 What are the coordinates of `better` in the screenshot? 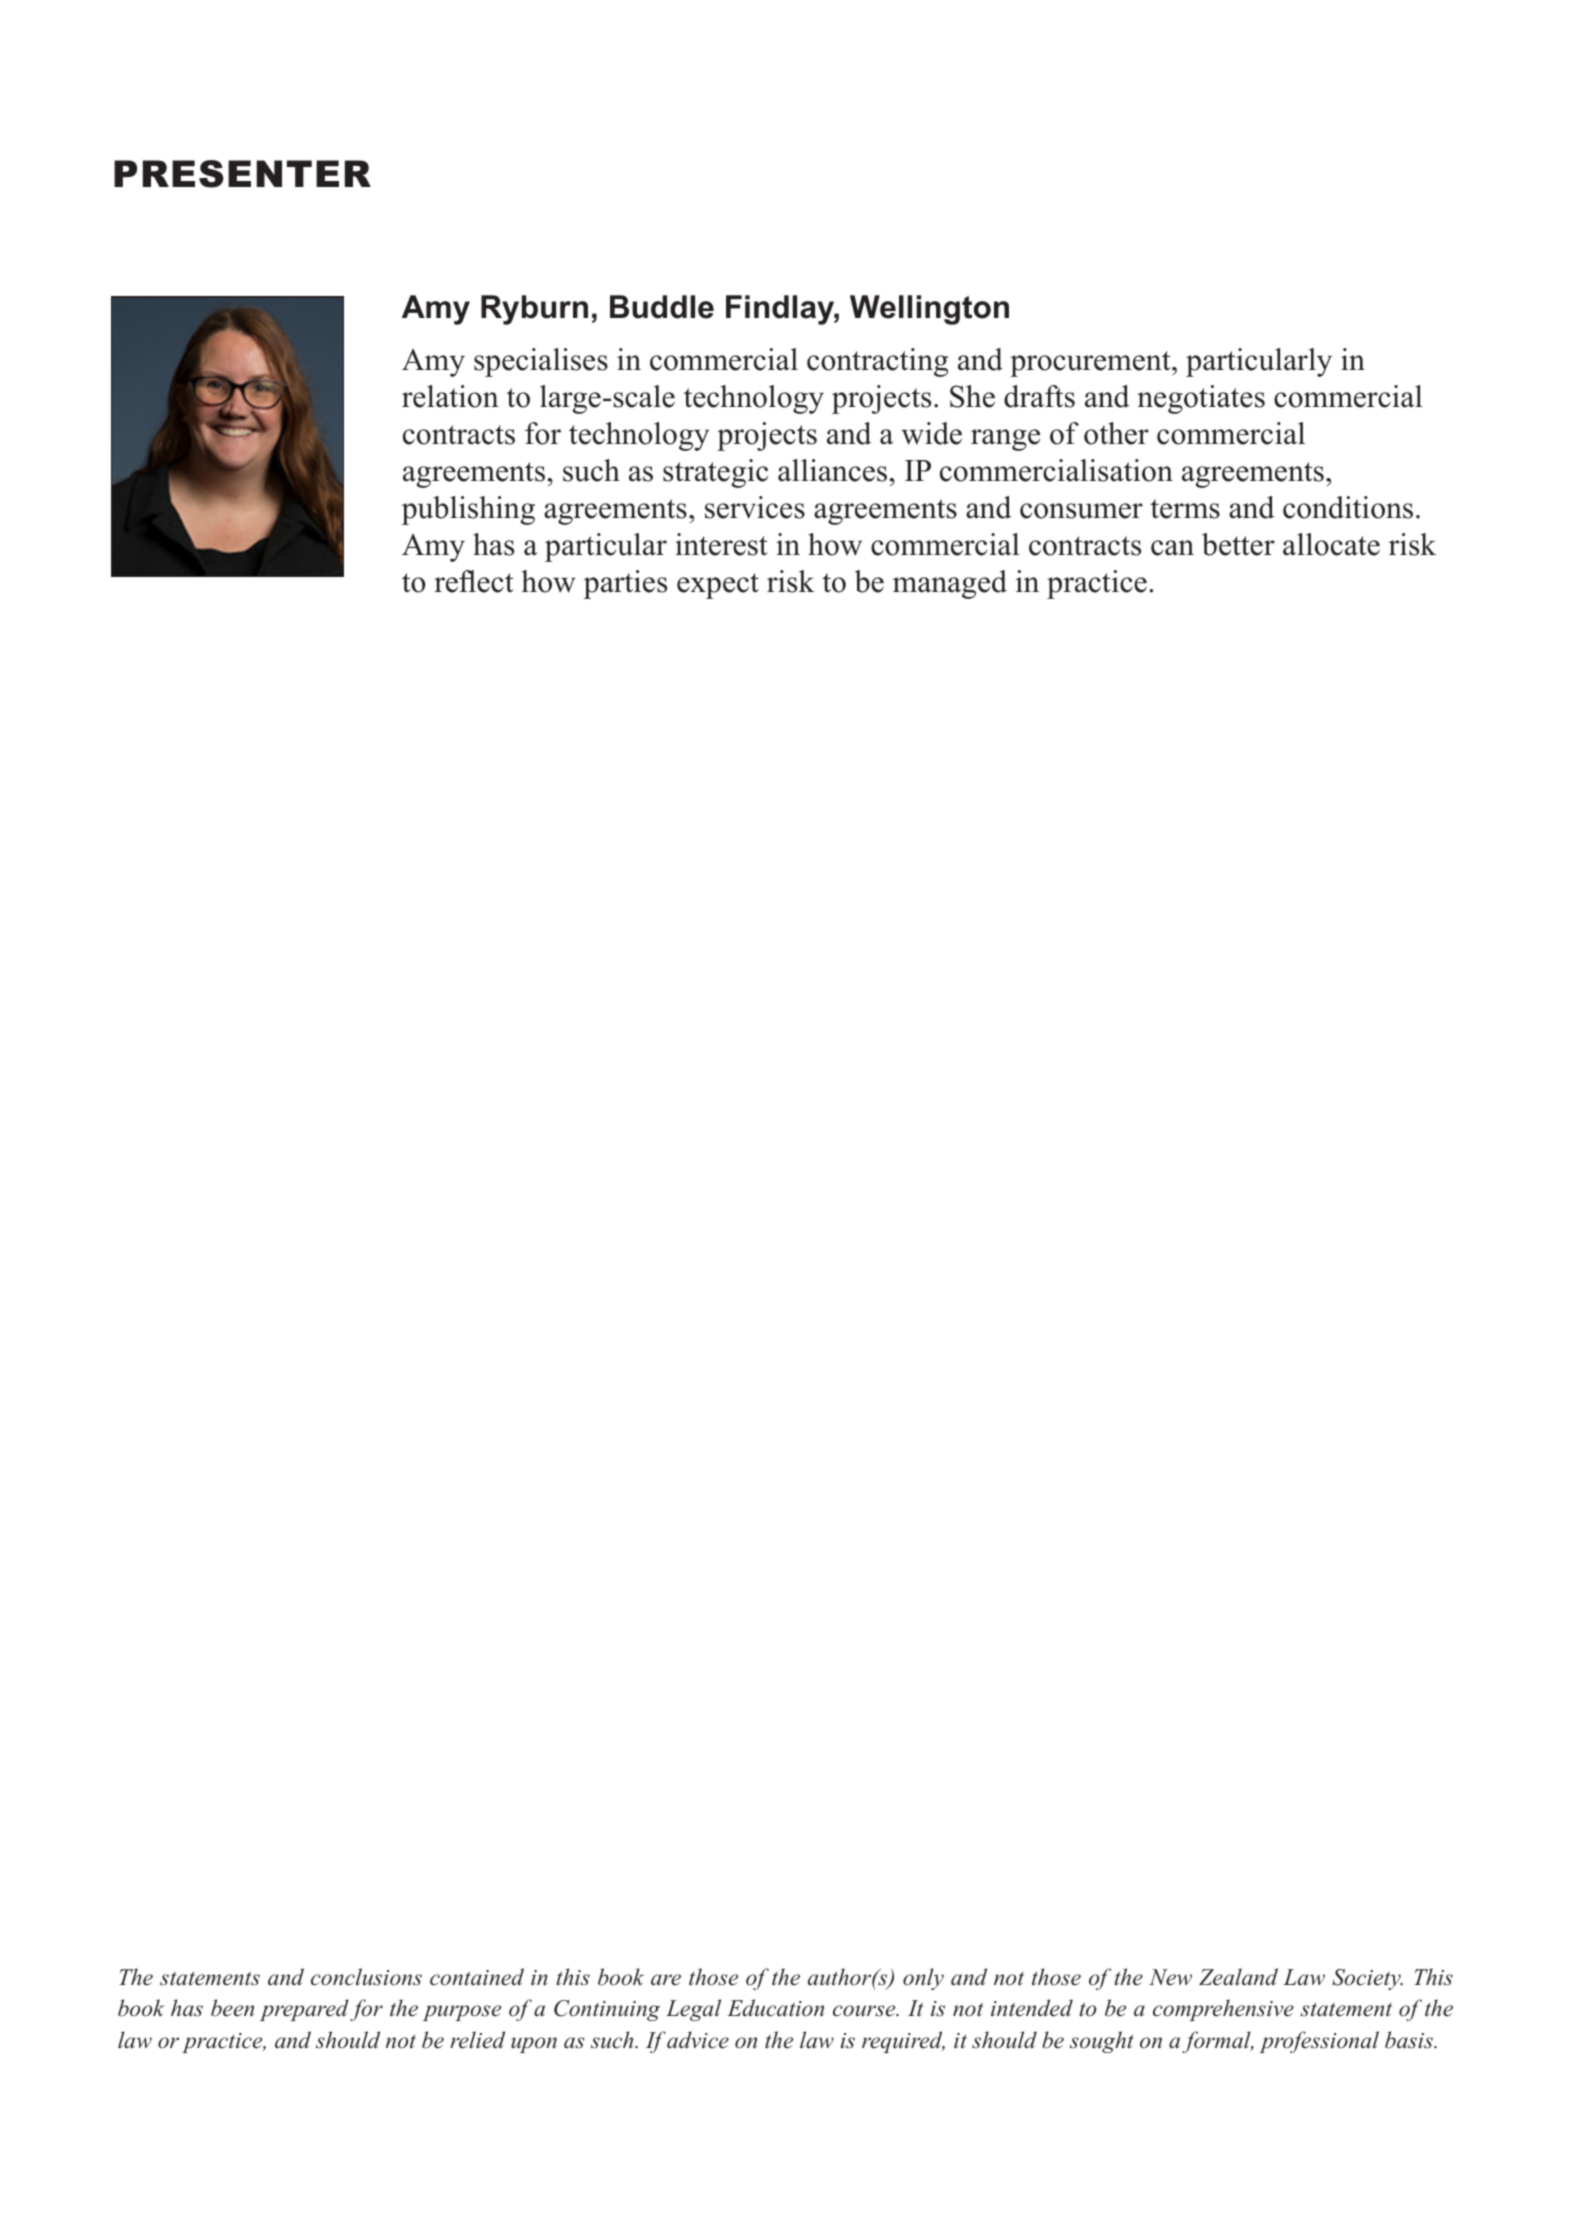 It's located at (1238, 544).
